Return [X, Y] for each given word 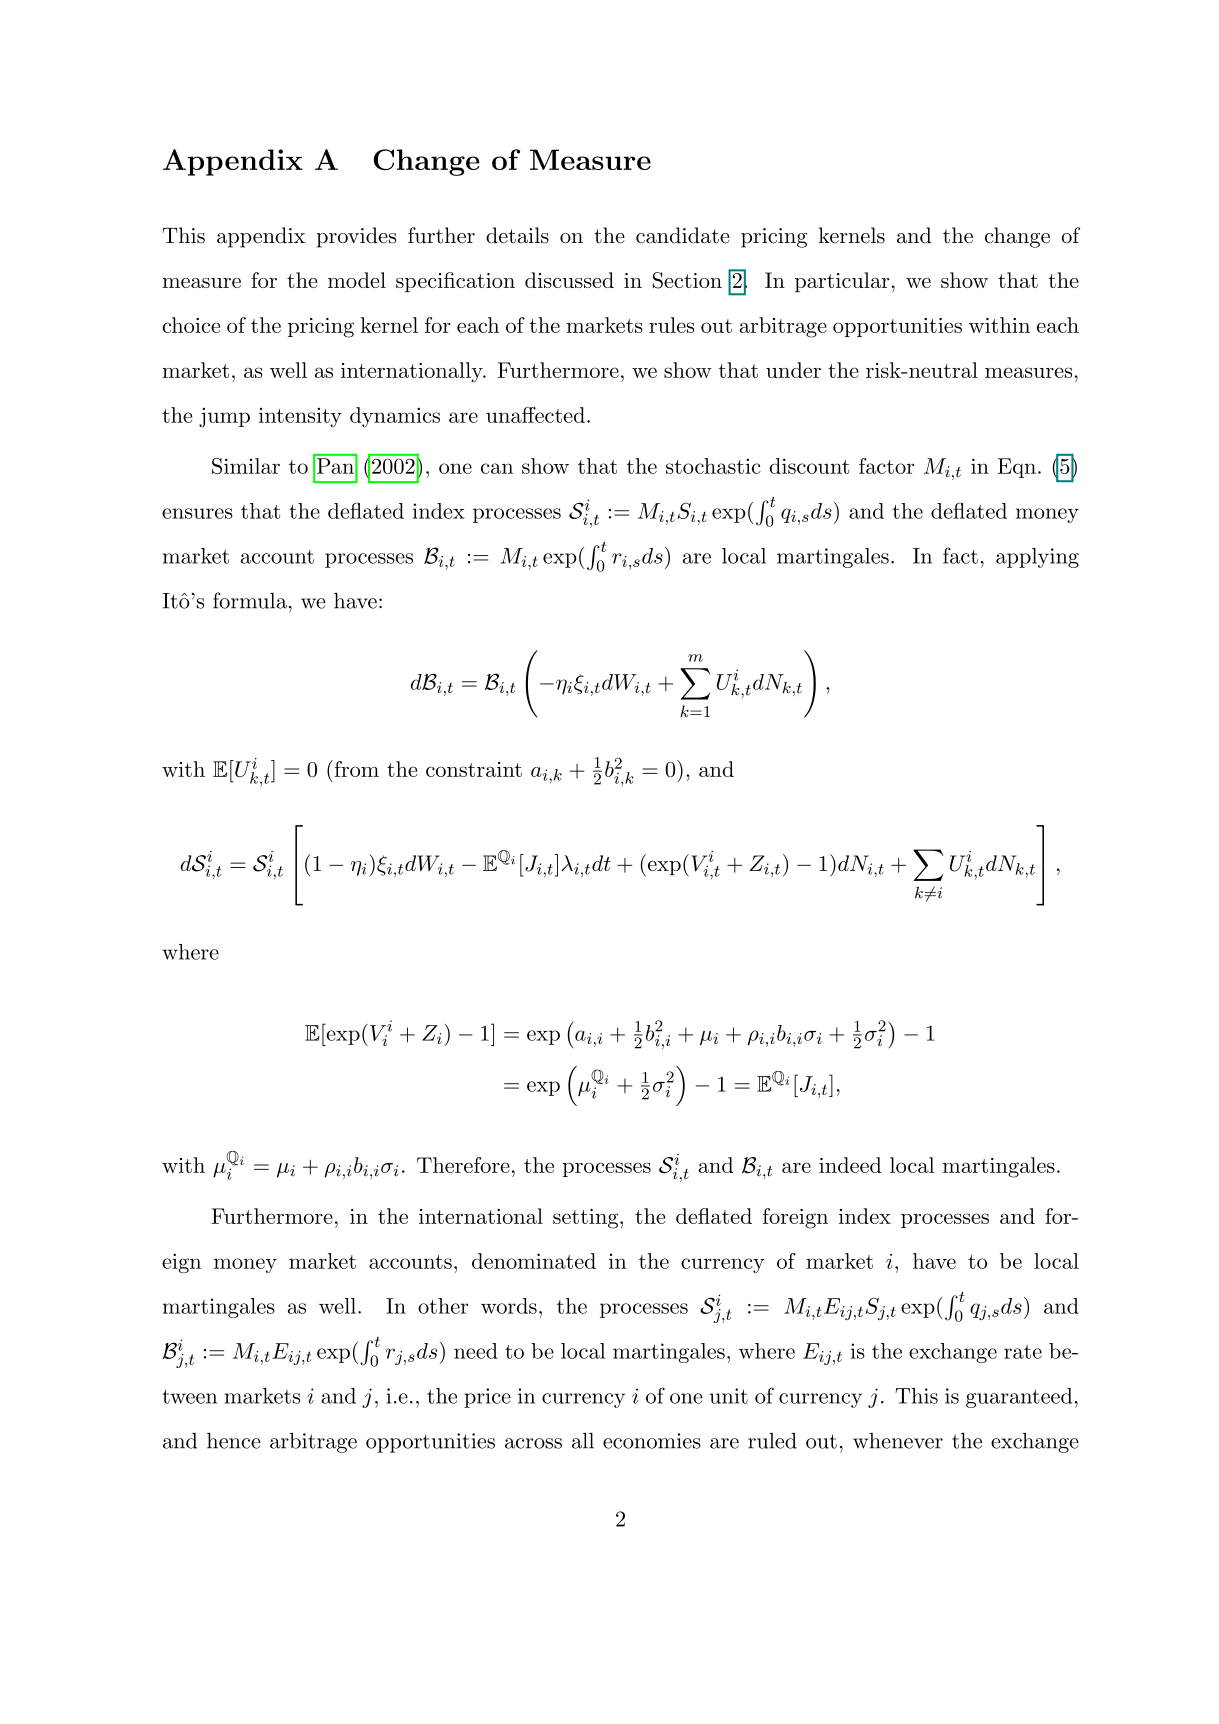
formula [250, 600]
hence [234, 1440]
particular [842, 282]
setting [585, 1219]
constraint [474, 769]
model [357, 280]
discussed [569, 280]
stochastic [713, 466]
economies [652, 1441]
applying [1037, 558]
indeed [850, 1165]
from [355, 768]
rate [1023, 1352]
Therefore [463, 1165]
